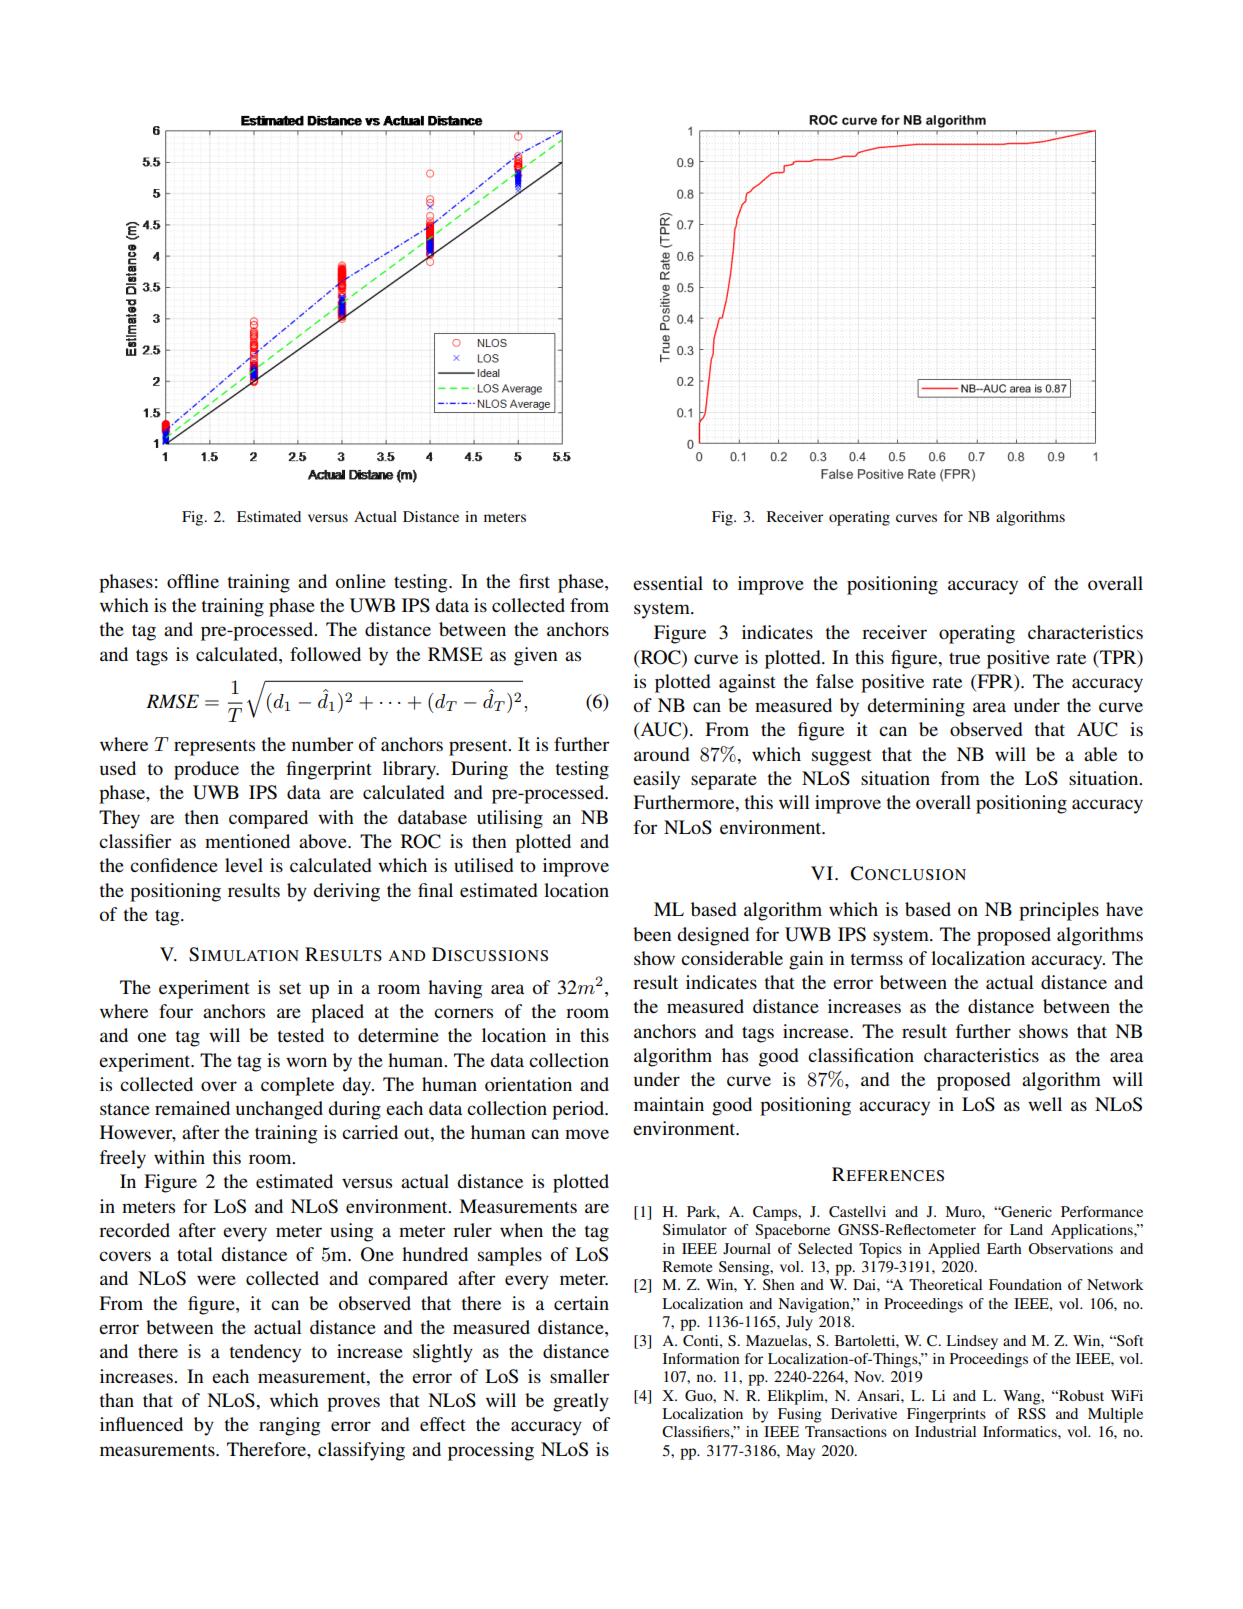 The width and height of the page is (1243, 1609). Describe the element at coordinates (581, 1402) in the page. I see `greatly` at that location.
